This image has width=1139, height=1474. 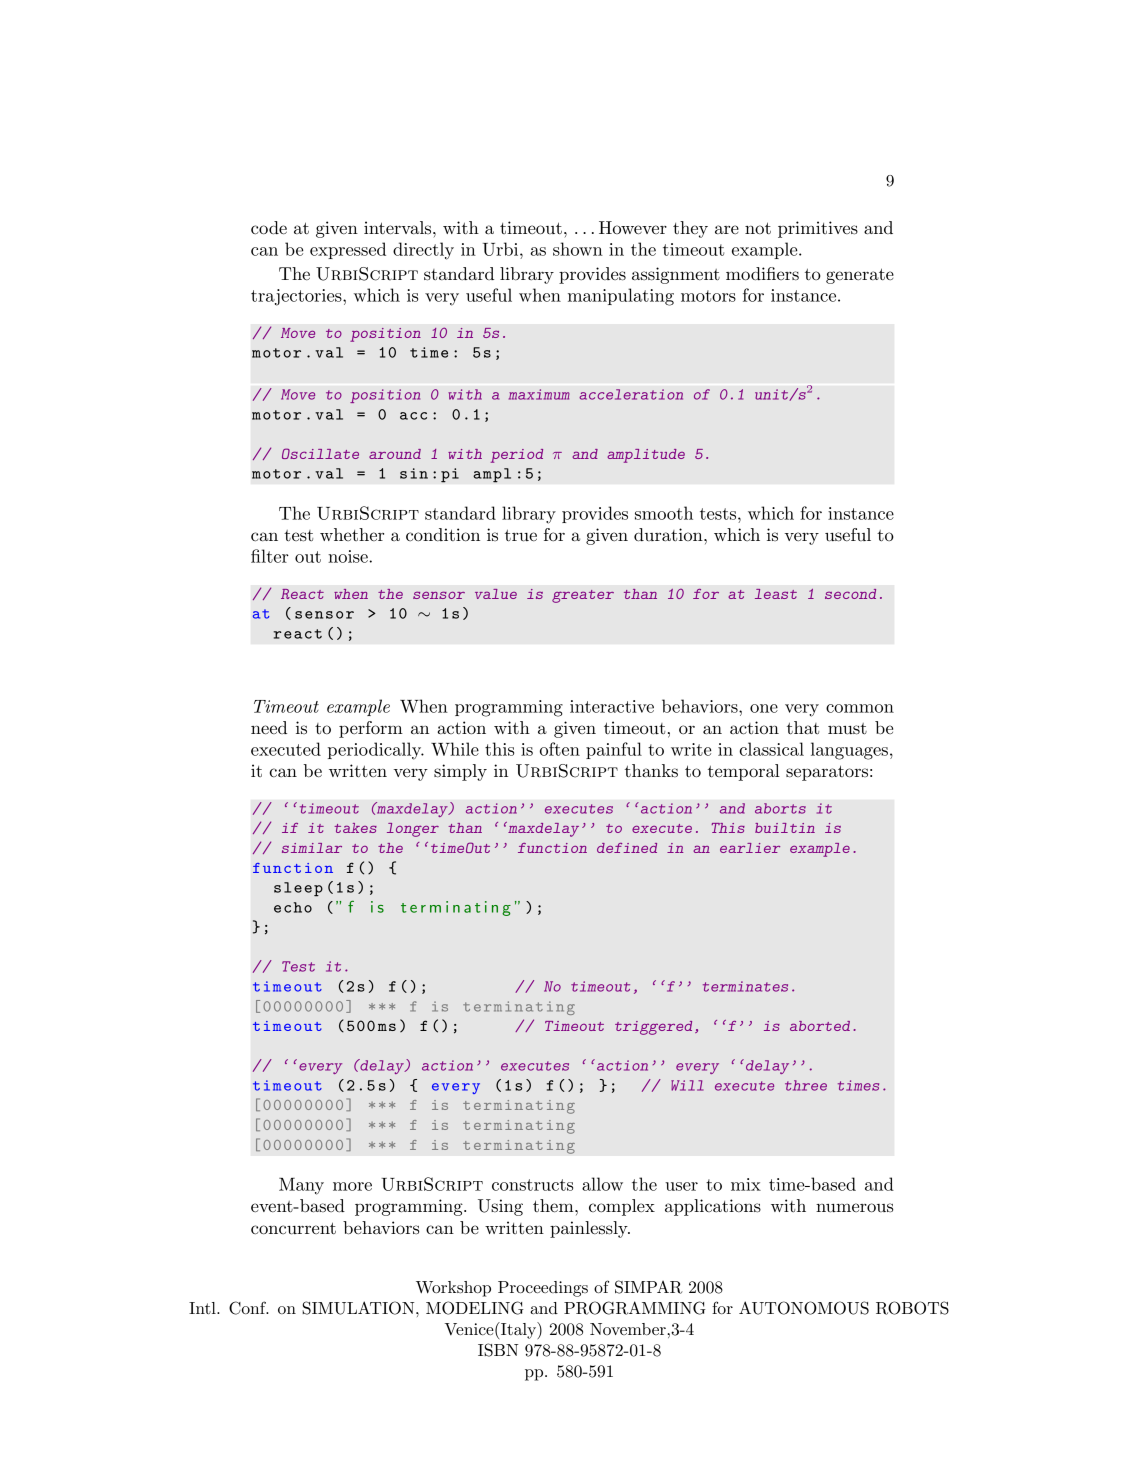 What do you see at coordinates (248, 1308) in the image?
I see `Conf` at bounding box center [248, 1308].
